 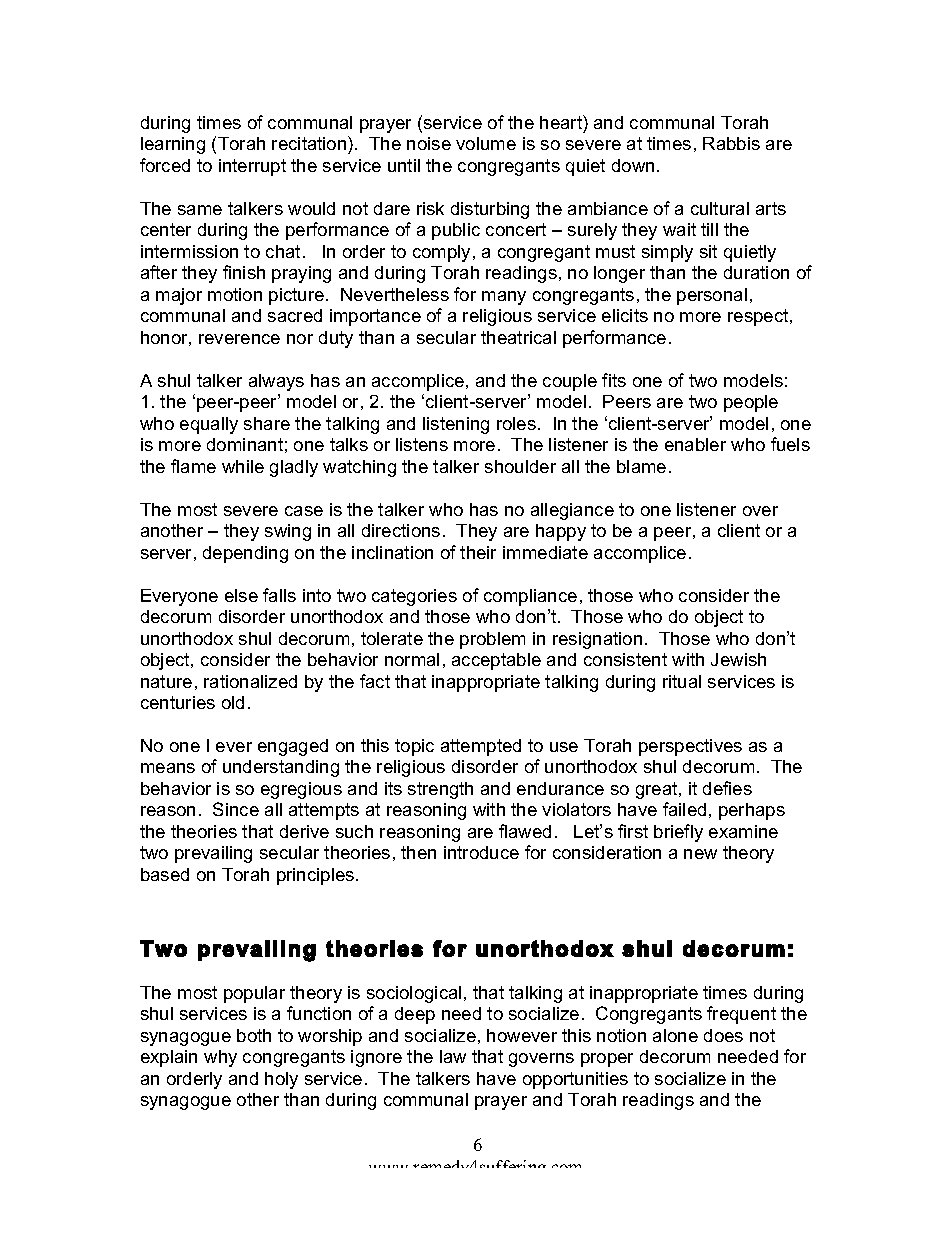 What do you see at coordinates (743, 831) in the image?
I see `examine` at bounding box center [743, 831].
